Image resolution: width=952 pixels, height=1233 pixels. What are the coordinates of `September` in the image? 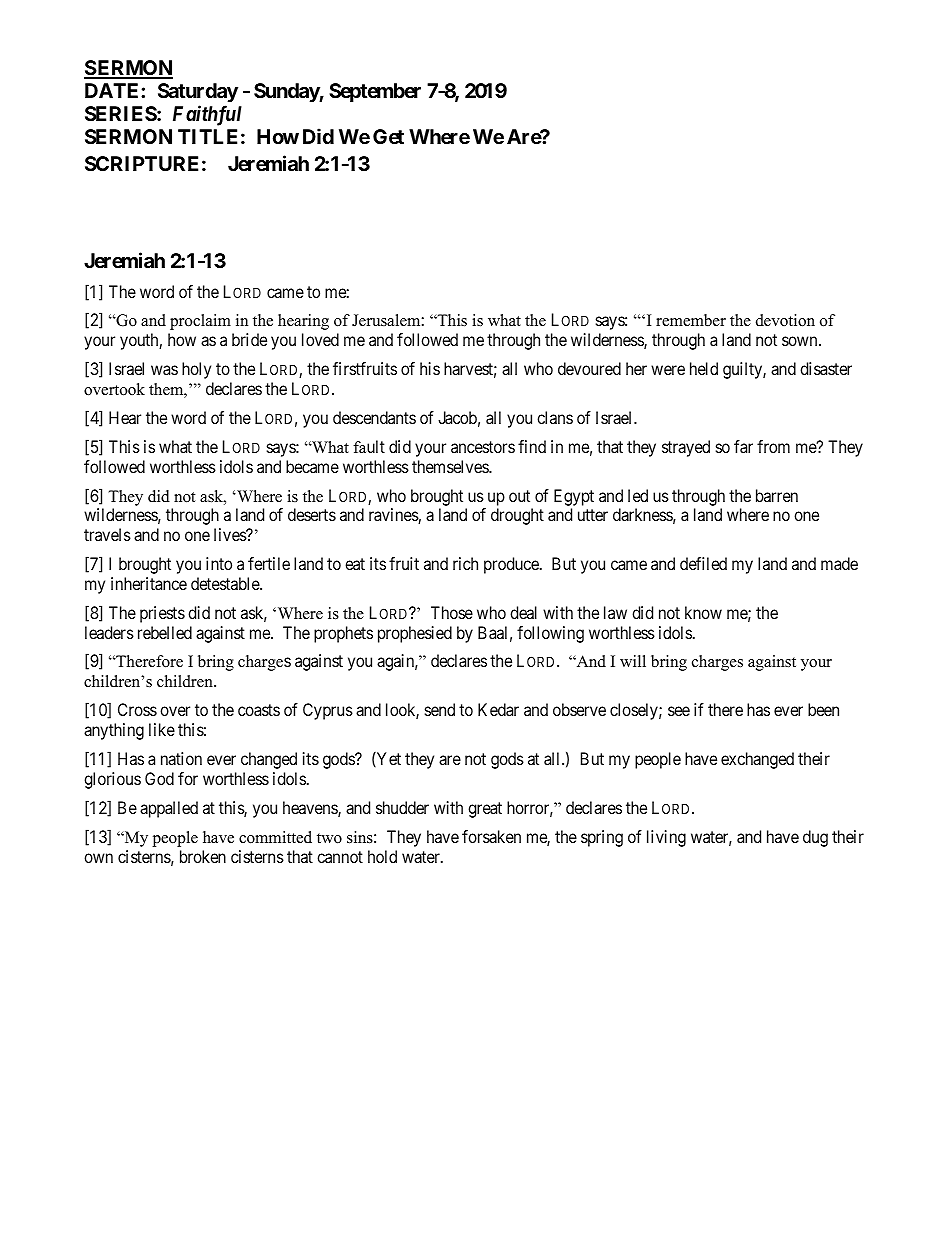 It's located at (375, 92).
